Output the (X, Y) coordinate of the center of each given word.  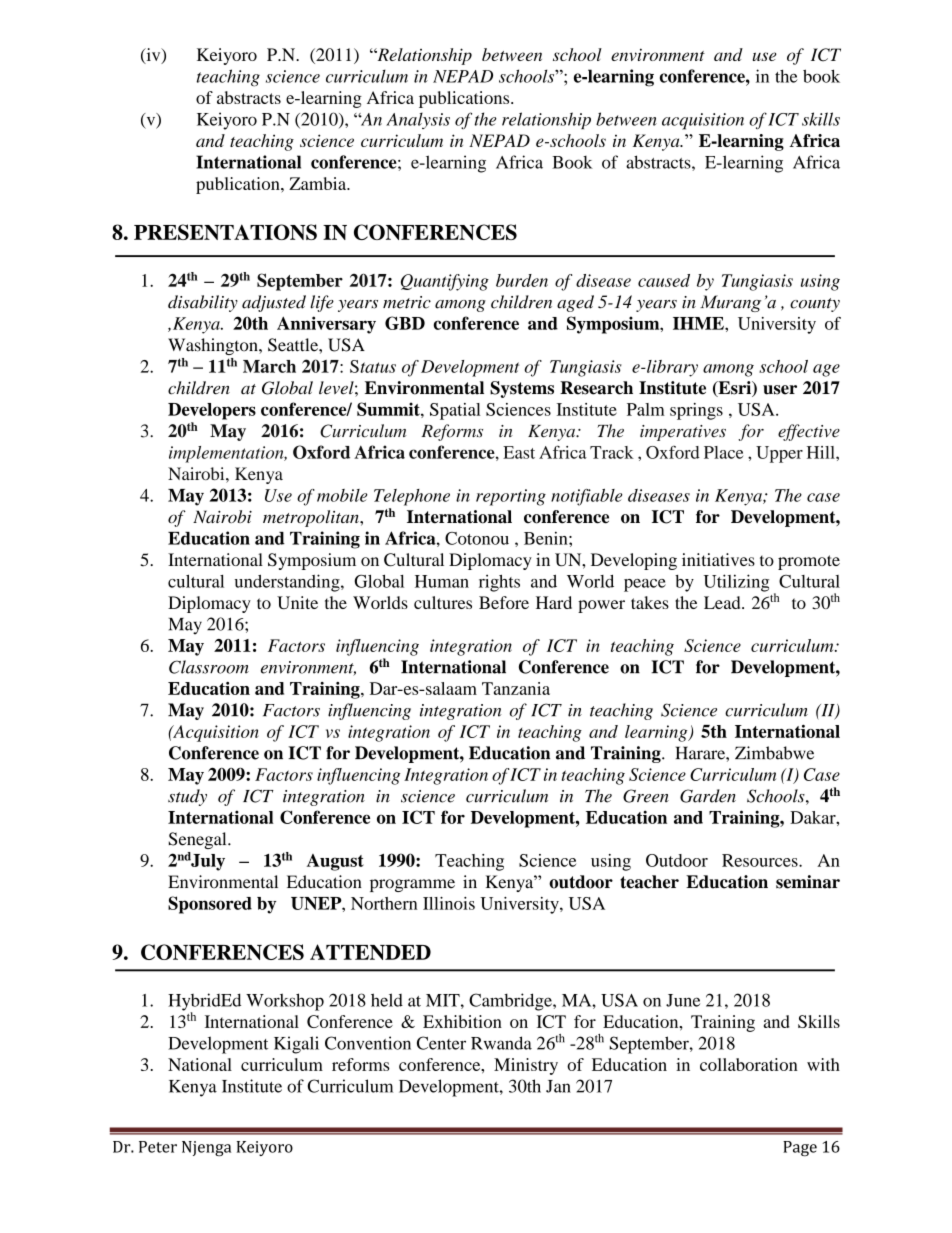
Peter (158, 1147)
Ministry (526, 1066)
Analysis (418, 120)
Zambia (319, 183)
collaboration (749, 1064)
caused (664, 280)
